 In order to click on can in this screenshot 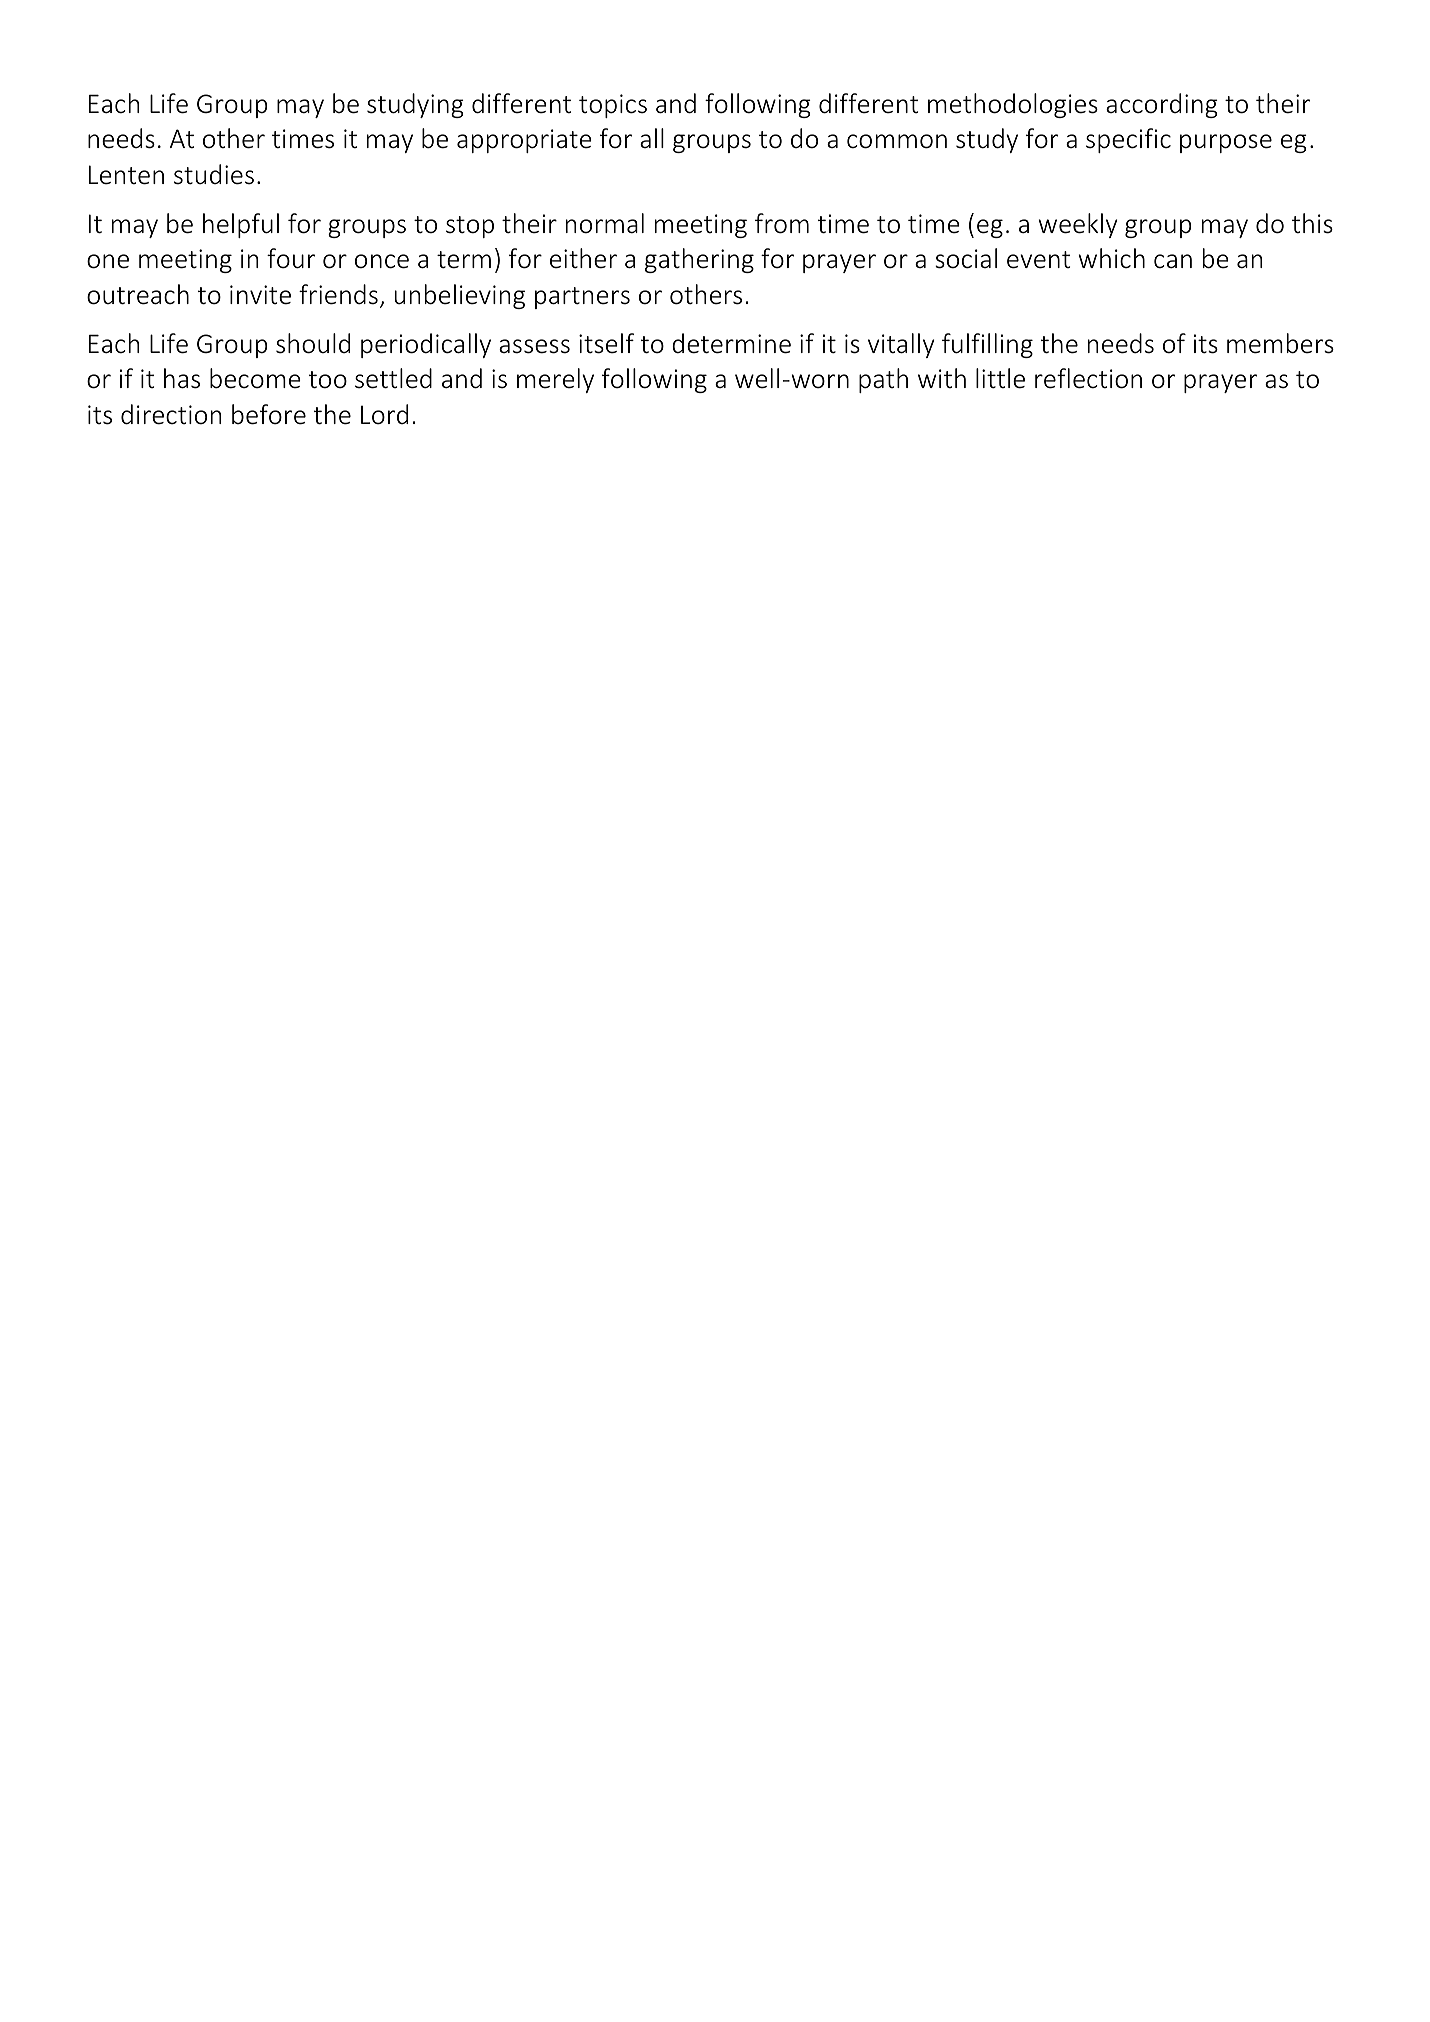, I will do `click(1173, 261)`.
